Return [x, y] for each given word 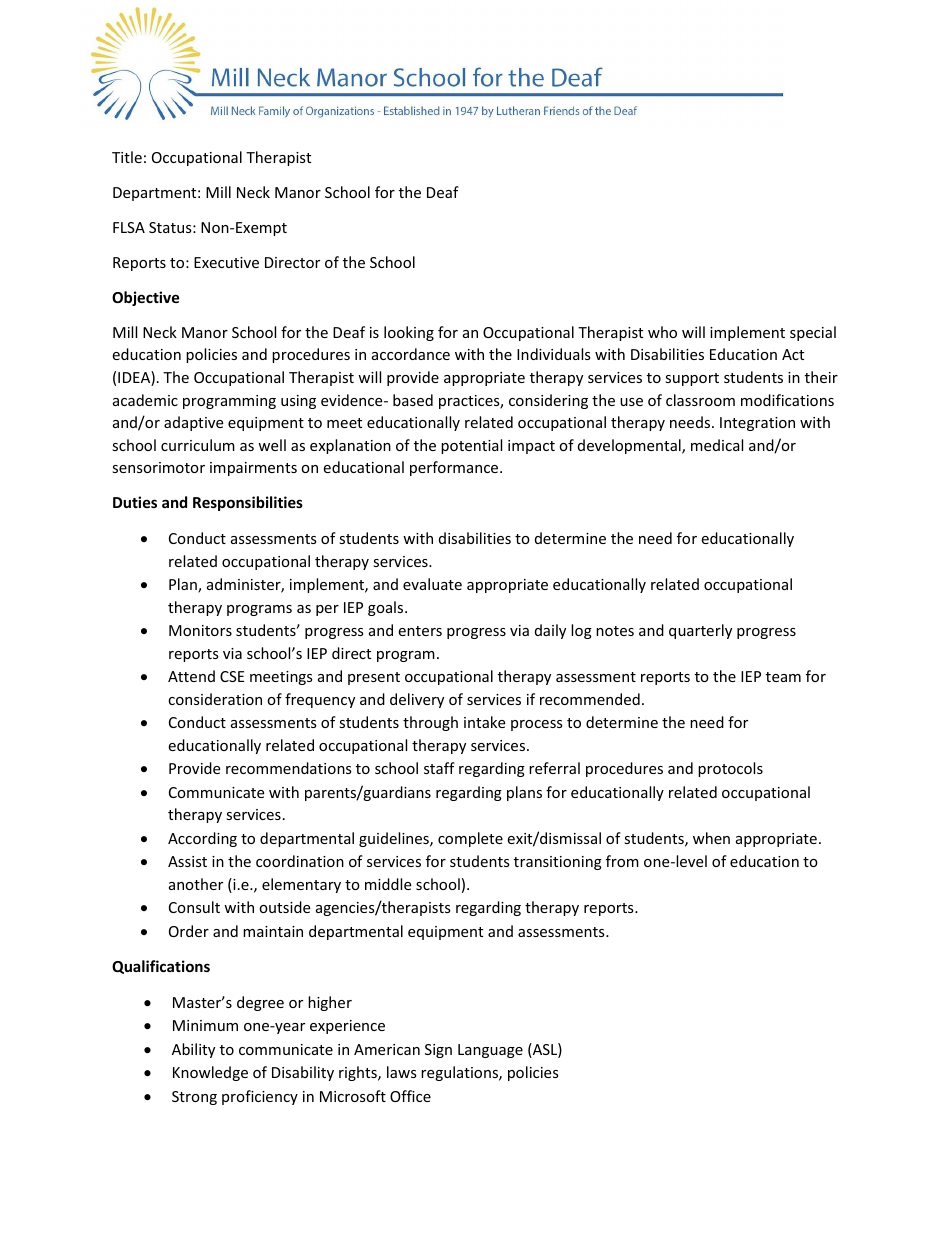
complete [470, 839]
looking [409, 333]
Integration [757, 424]
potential [471, 446]
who [662, 332]
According [202, 839]
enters [420, 631]
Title [127, 157]
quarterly [700, 631]
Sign [438, 1051]
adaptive [193, 423]
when [711, 838]
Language [490, 1051]
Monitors [200, 630]
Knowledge [210, 1073]
